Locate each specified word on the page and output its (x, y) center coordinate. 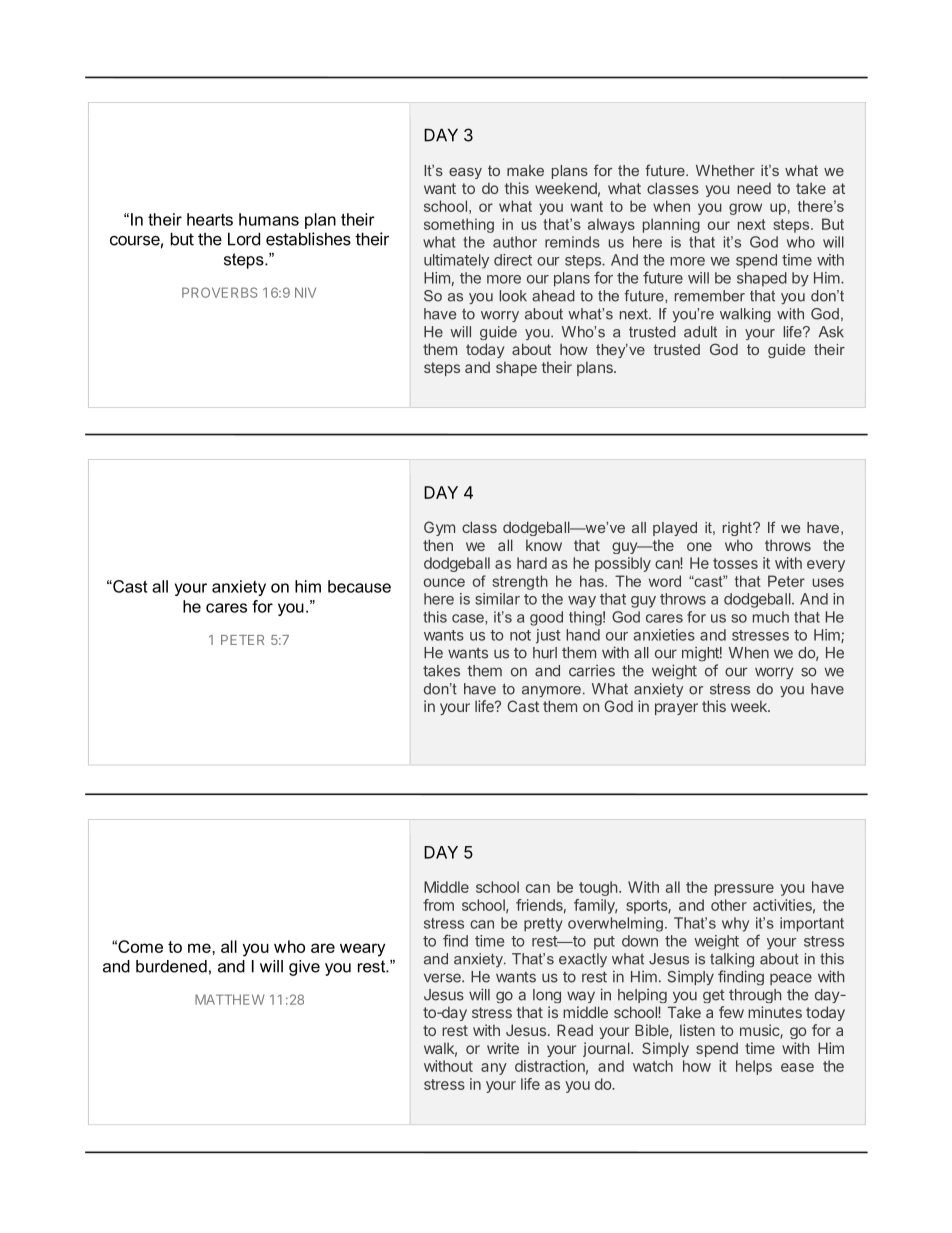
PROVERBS (219, 292)
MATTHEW (230, 999)
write (503, 1048)
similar (497, 599)
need (754, 188)
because (359, 586)
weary (362, 950)
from (438, 905)
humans (269, 219)
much (771, 617)
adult (700, 332)
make (525, 170)
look (513, 296)
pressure (744, 890)
